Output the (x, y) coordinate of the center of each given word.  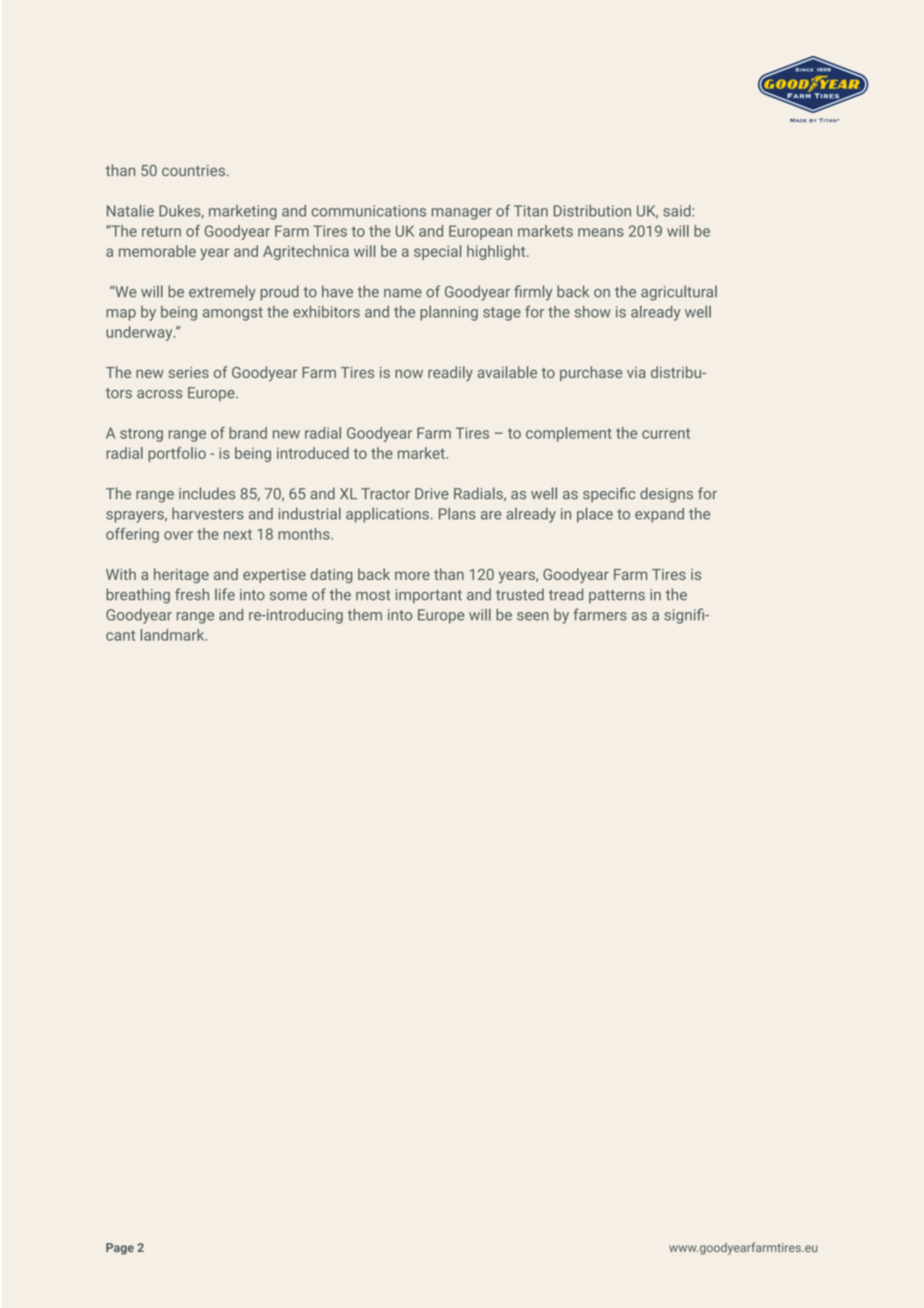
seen (533, 616)
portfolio (177, 454)
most (373, 595)
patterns (617, 596)
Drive (432, 494)
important (429, 596)
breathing (138, 596)
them (364, 615)
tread (565, 594)
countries (193, 170)
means (601, 232)
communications (368, 211)
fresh (192, 594)
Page (120, 1249)
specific (609, 494)
